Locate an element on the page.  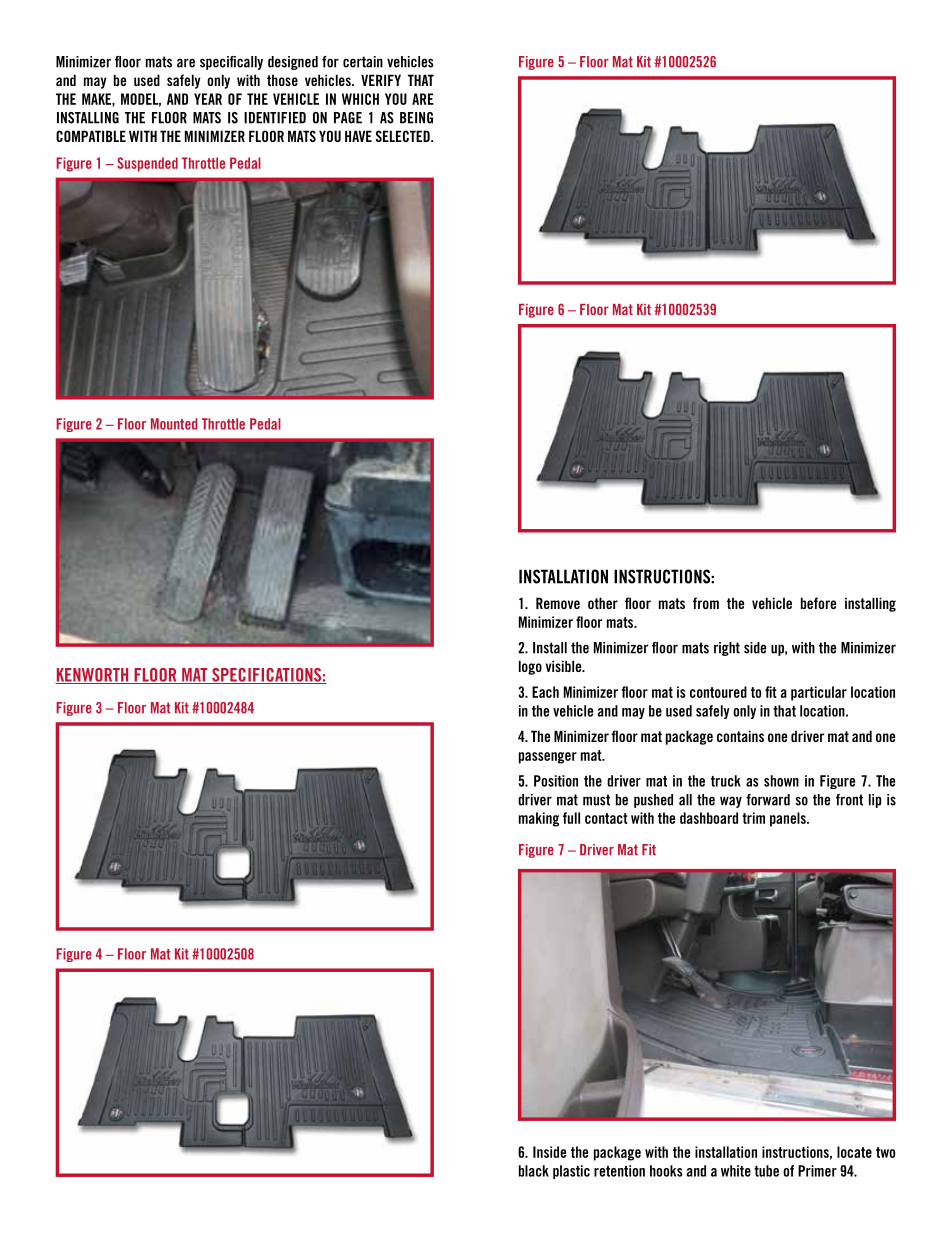
Mounted is located at coordinates (174, 424).
